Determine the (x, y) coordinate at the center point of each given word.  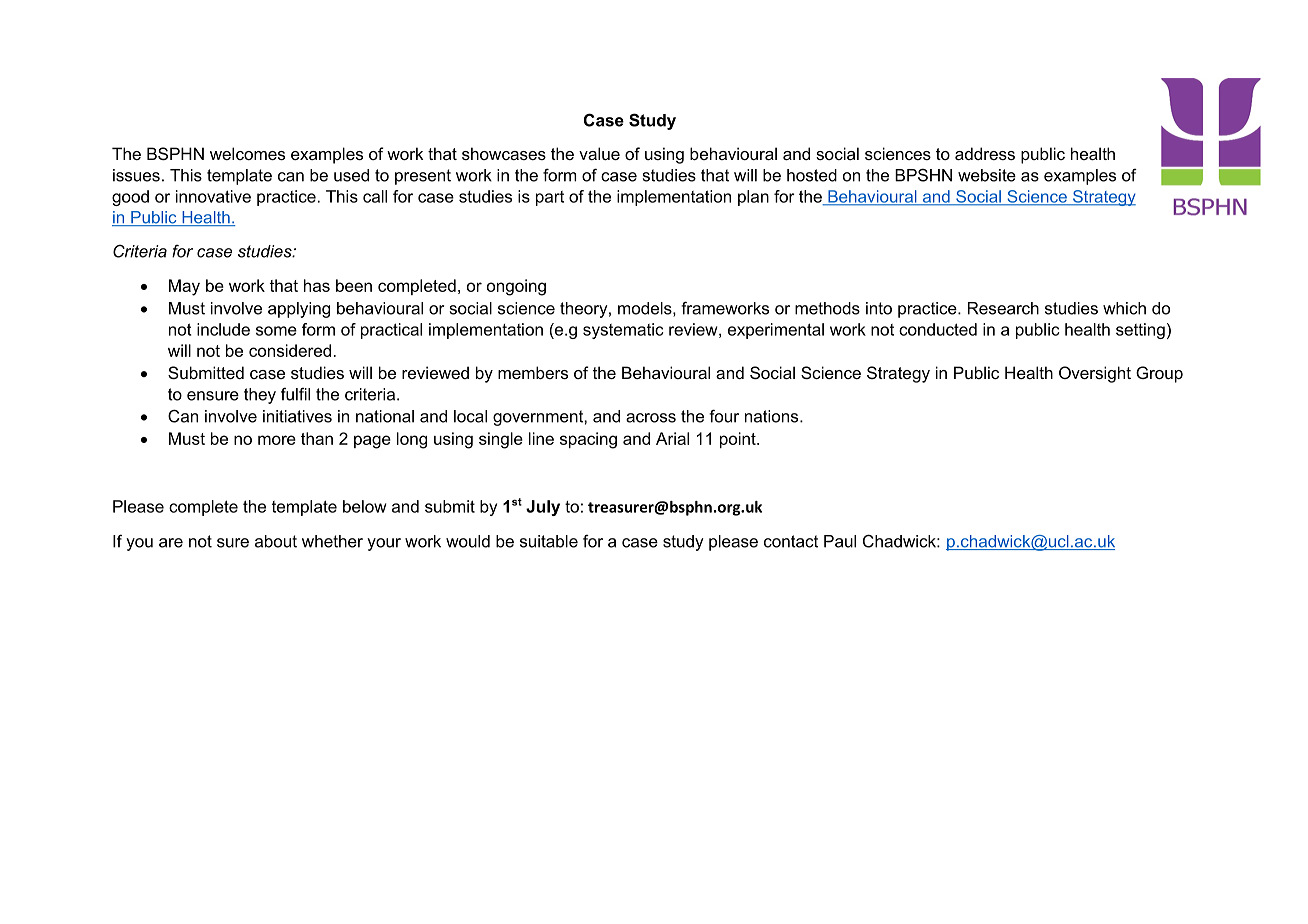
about (276, 541)
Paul (840, 541)
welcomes (247, 153)
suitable (549, 541)
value (599, 153)
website (987, 175)
